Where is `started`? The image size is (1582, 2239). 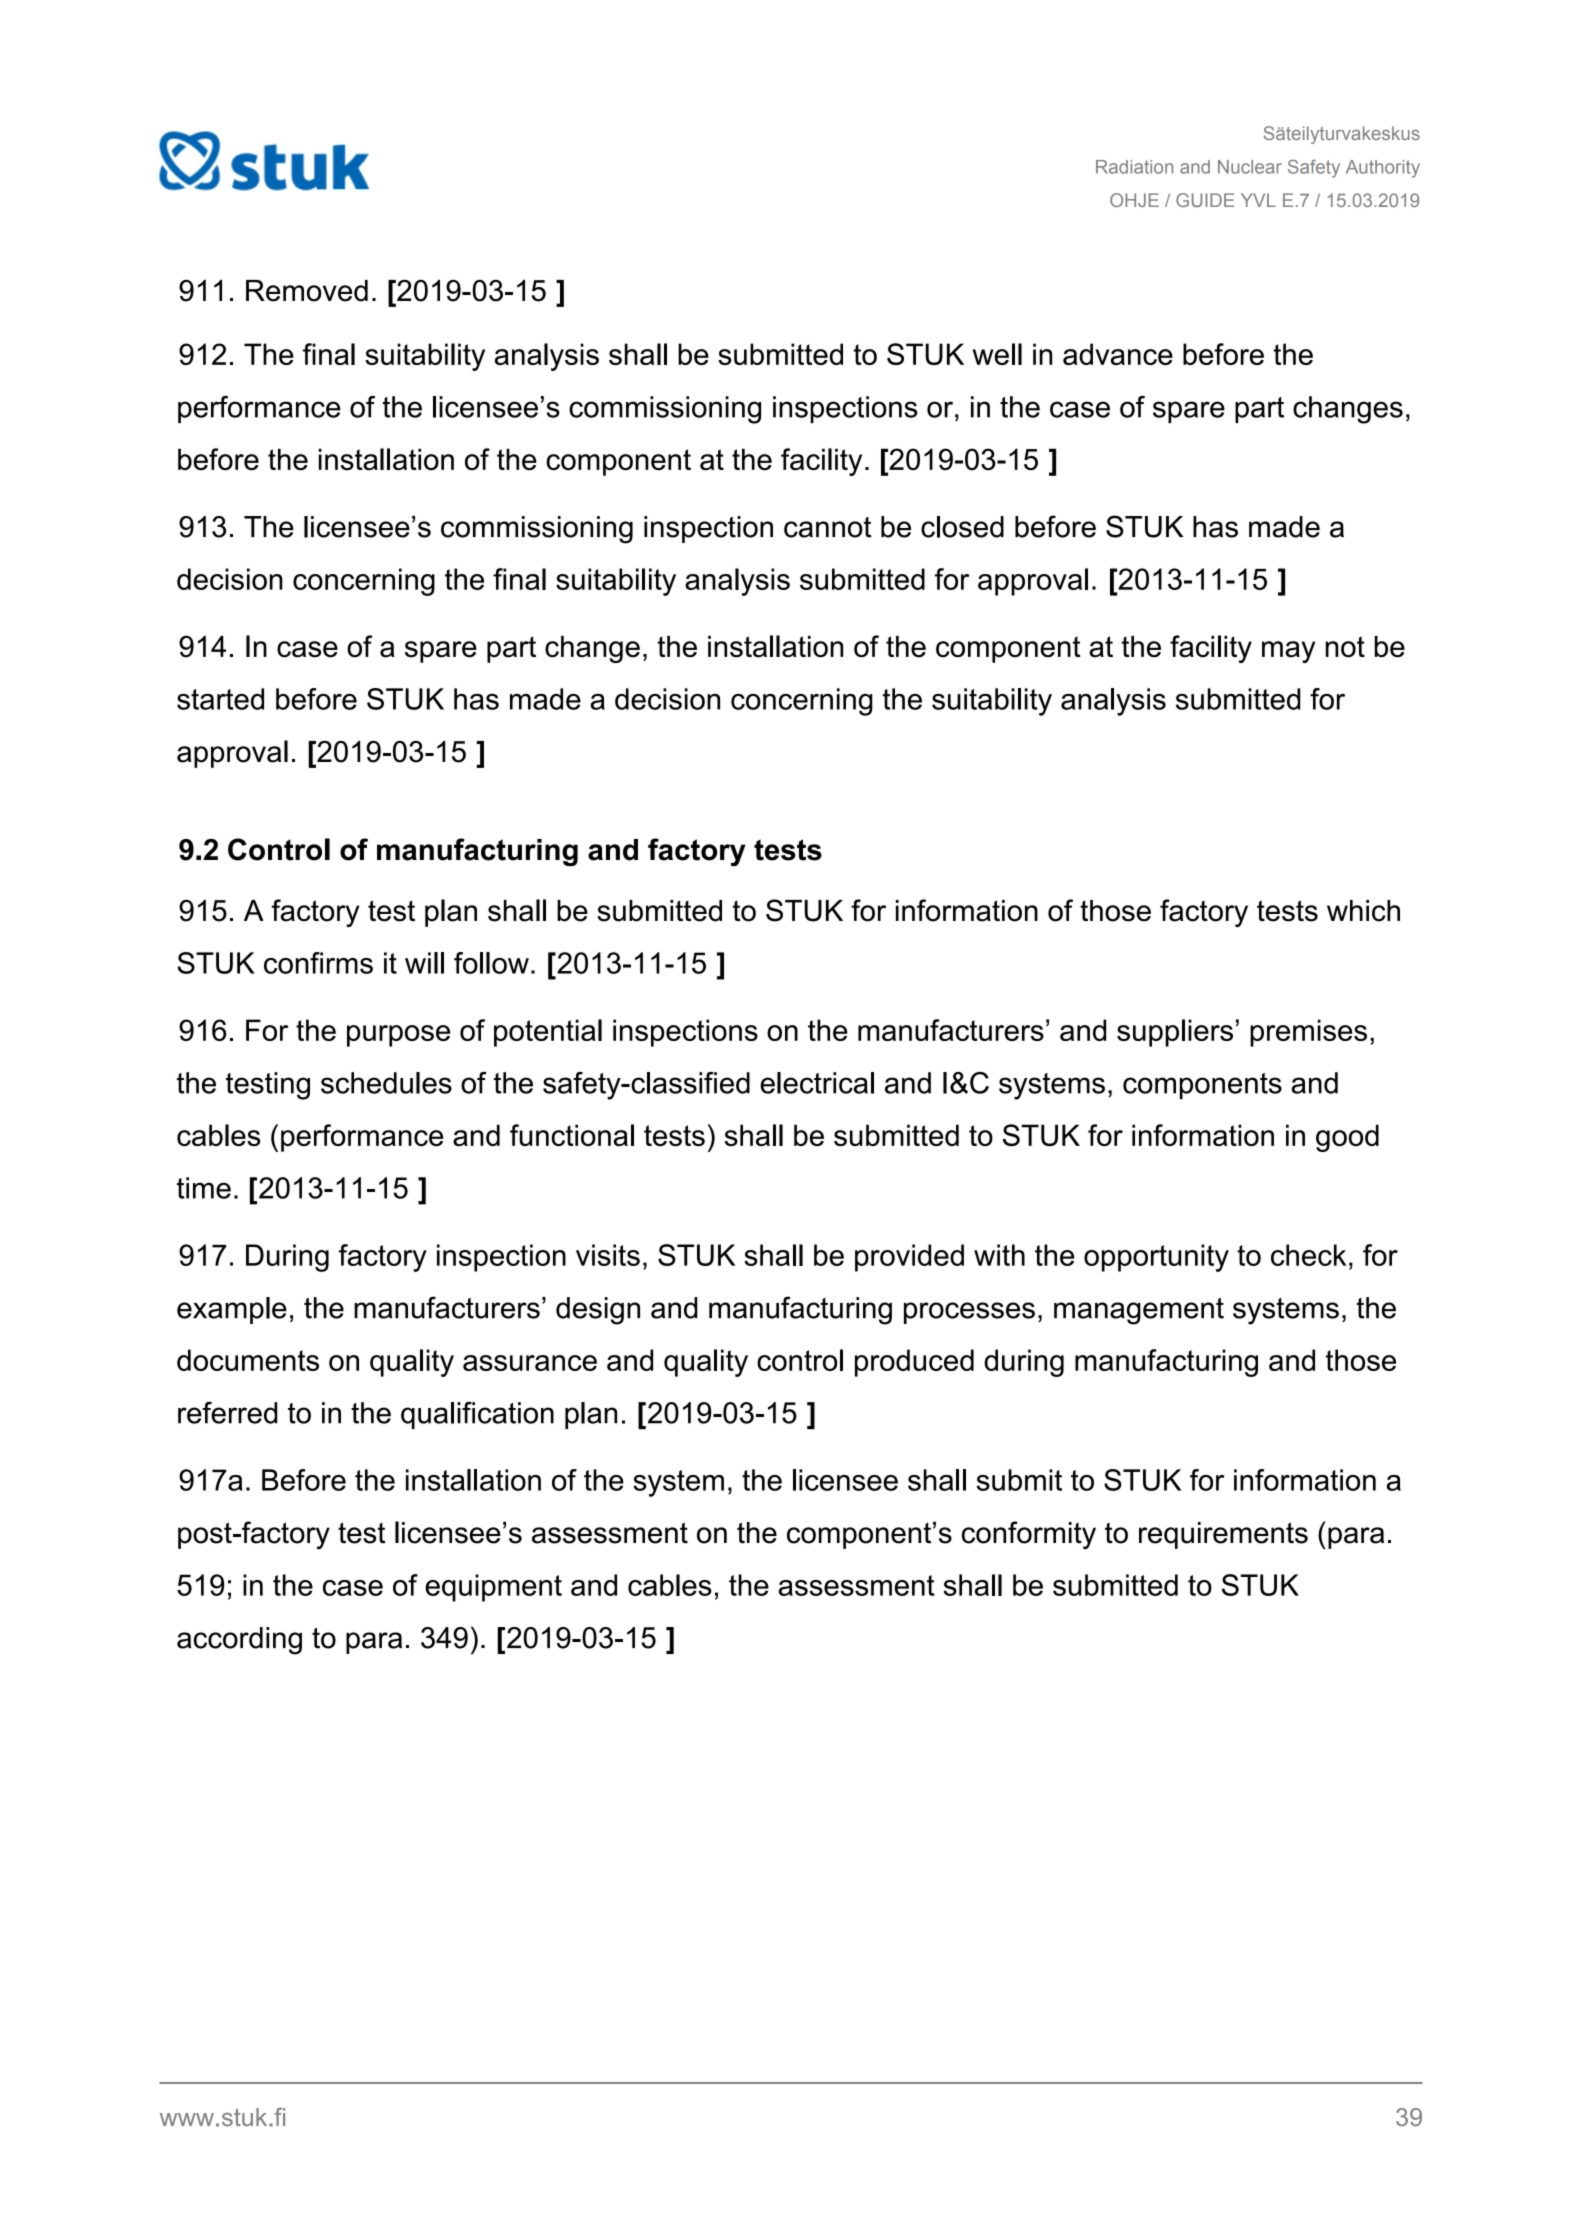
started is located at coordinates (220, 699).
